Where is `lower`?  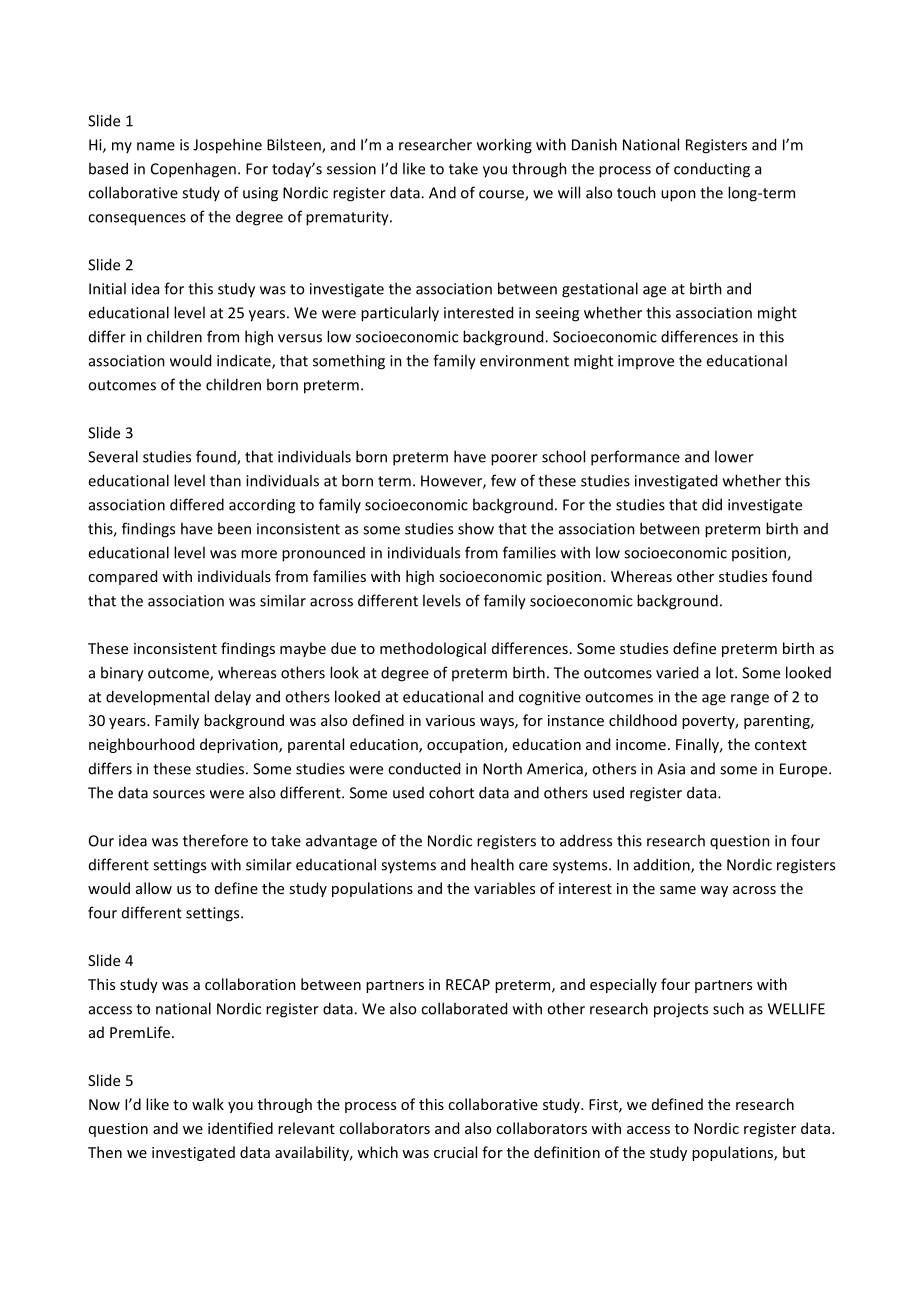
lower is located at coordinates (734, 456).
